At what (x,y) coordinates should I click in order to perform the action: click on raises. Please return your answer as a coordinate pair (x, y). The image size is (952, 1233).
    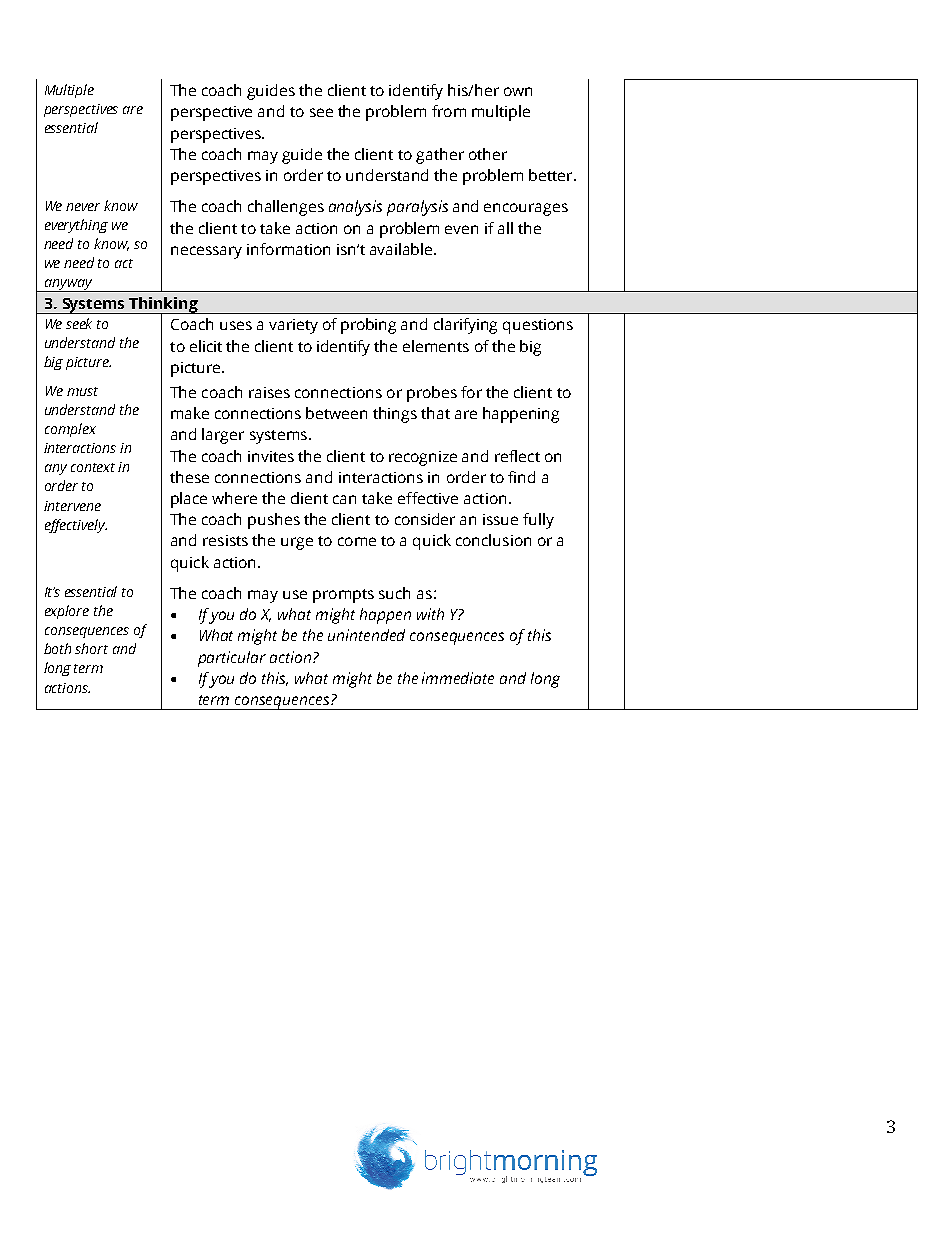
    Looking at the image, I should click on (269, 392).
